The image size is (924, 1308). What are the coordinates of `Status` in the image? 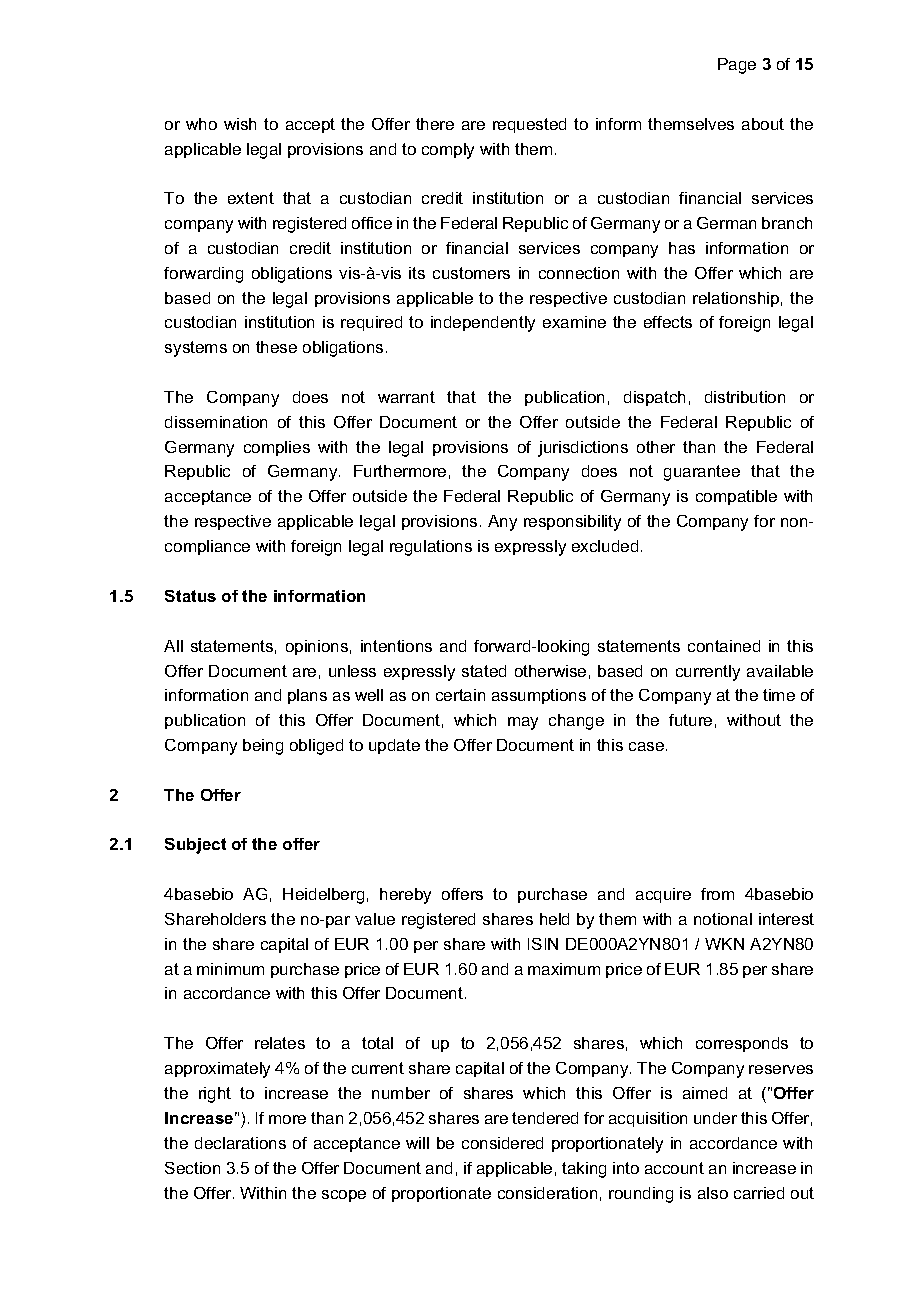 It's located at (190, 596).
